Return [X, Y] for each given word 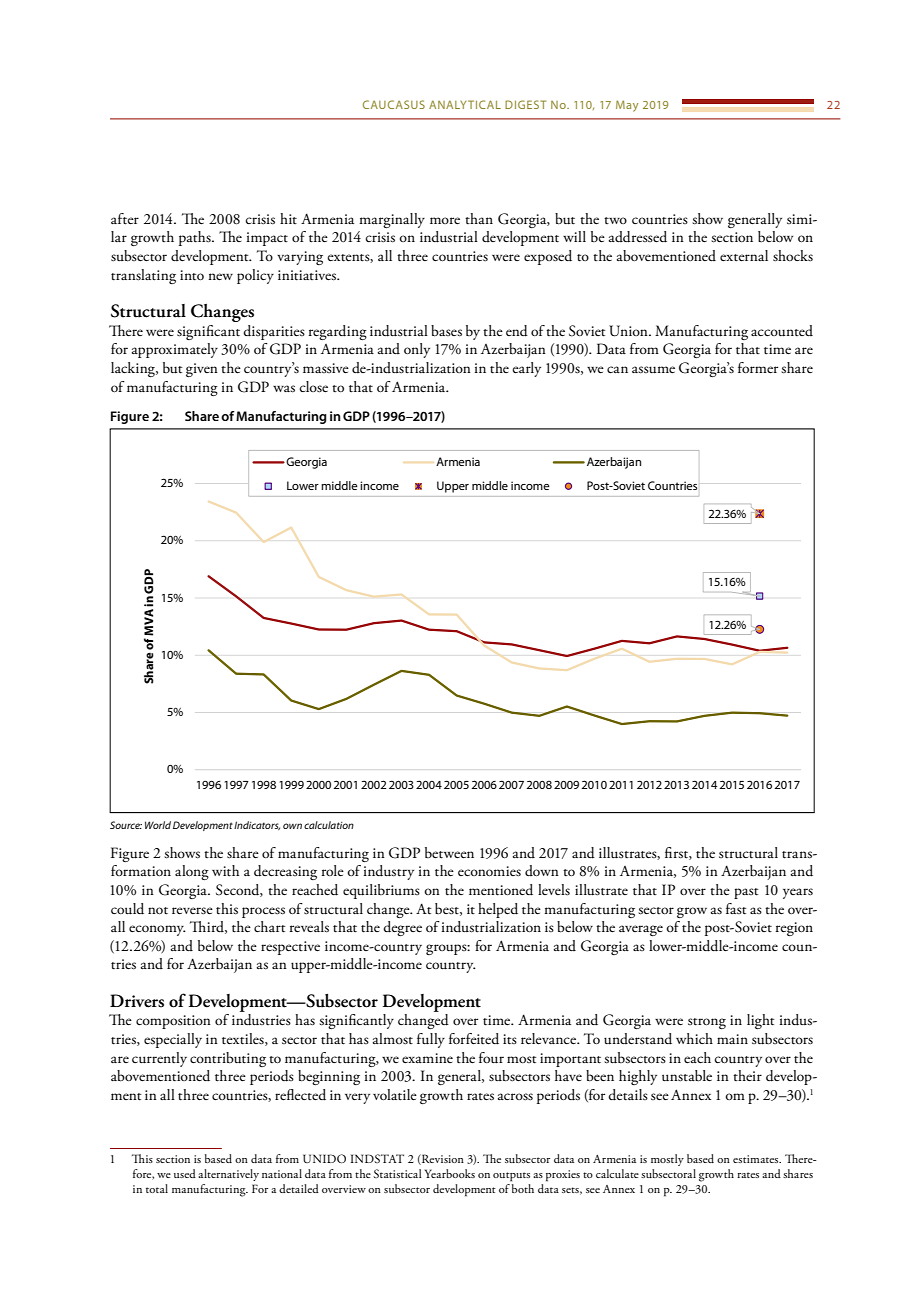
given [202, 370]
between [449, 853]
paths [196, 238]
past [746, 893]
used [185, 1173]
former [758, 367]
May [627, 106]
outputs [511, 1177]
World [158, 825]
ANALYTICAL [465, 104]
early [526, 369]
